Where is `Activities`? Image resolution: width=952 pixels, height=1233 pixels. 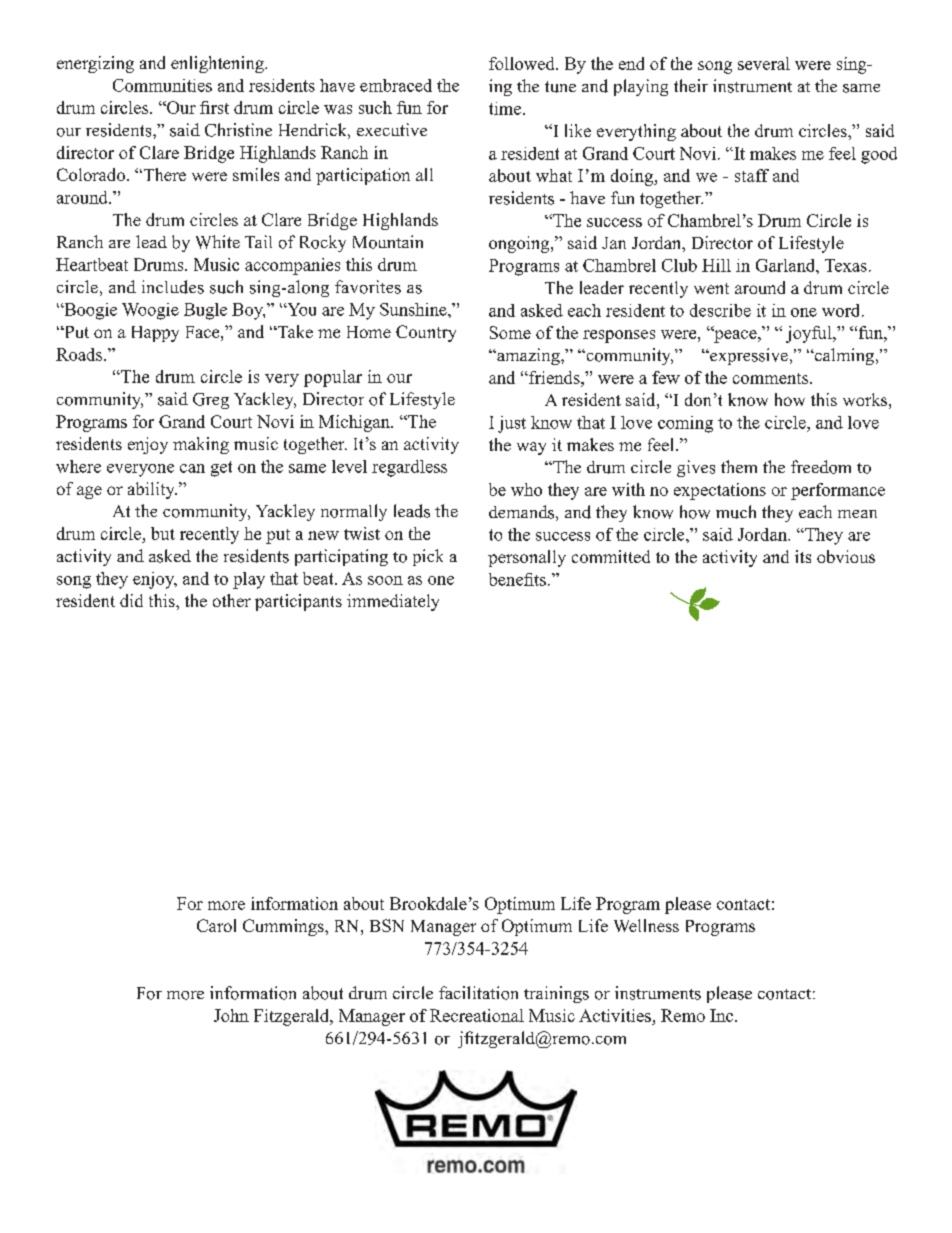
Activities is located at coordinates (615, 1015).
